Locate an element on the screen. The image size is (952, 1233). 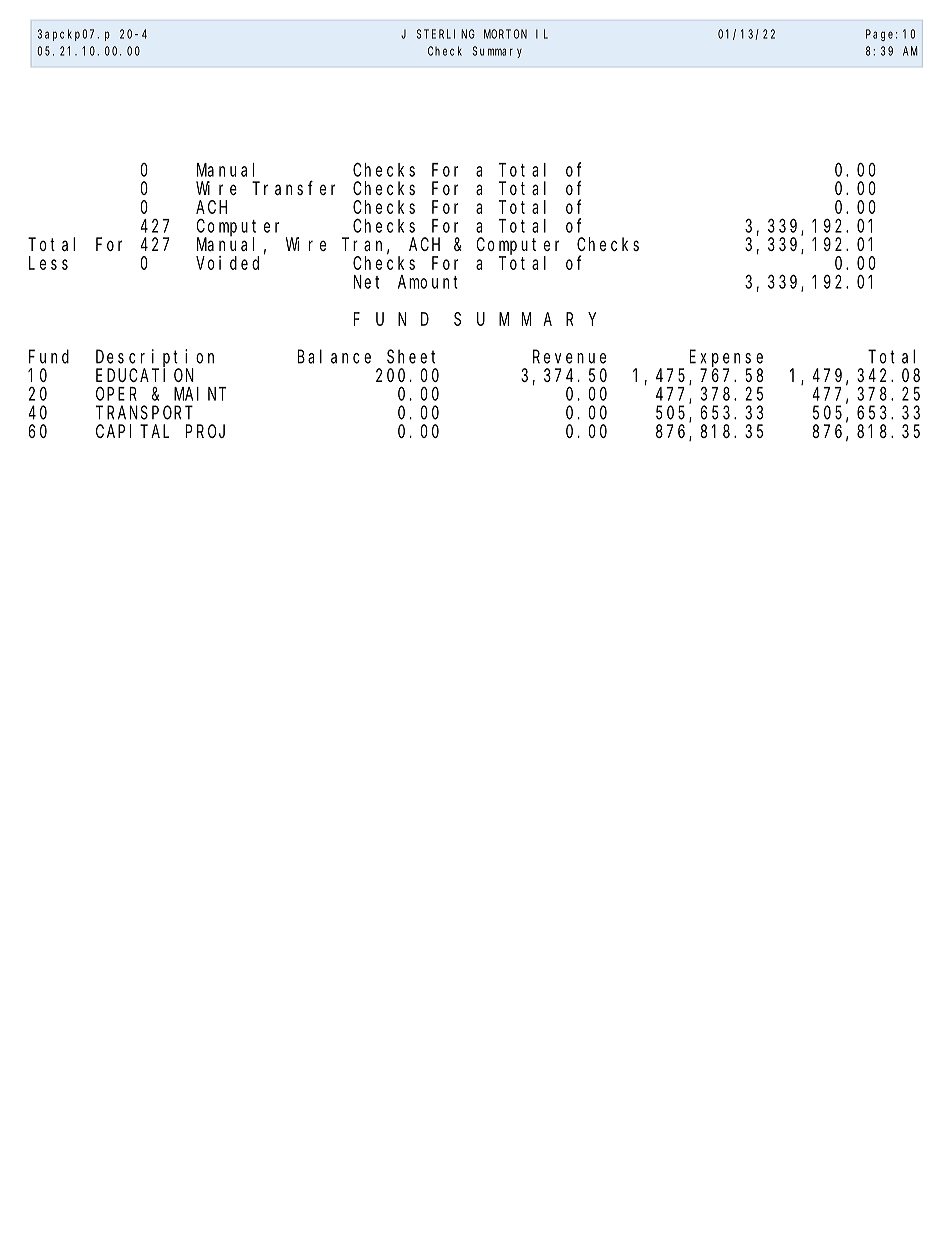
MAINT is located at coordinates (200, 394).
